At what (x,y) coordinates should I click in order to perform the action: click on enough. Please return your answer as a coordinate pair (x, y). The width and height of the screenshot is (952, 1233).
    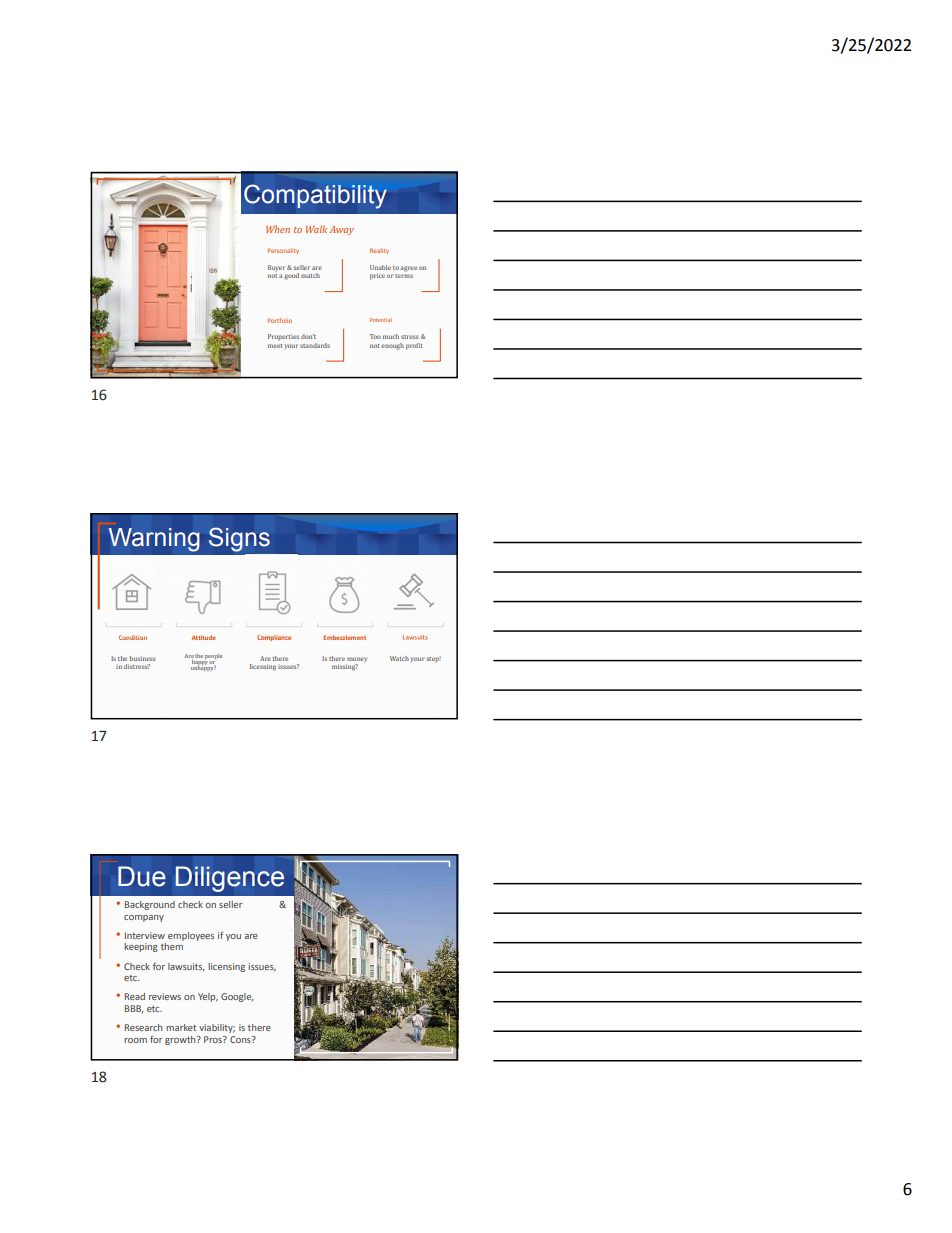
    Looking at the image, I should click on (392, 346).
